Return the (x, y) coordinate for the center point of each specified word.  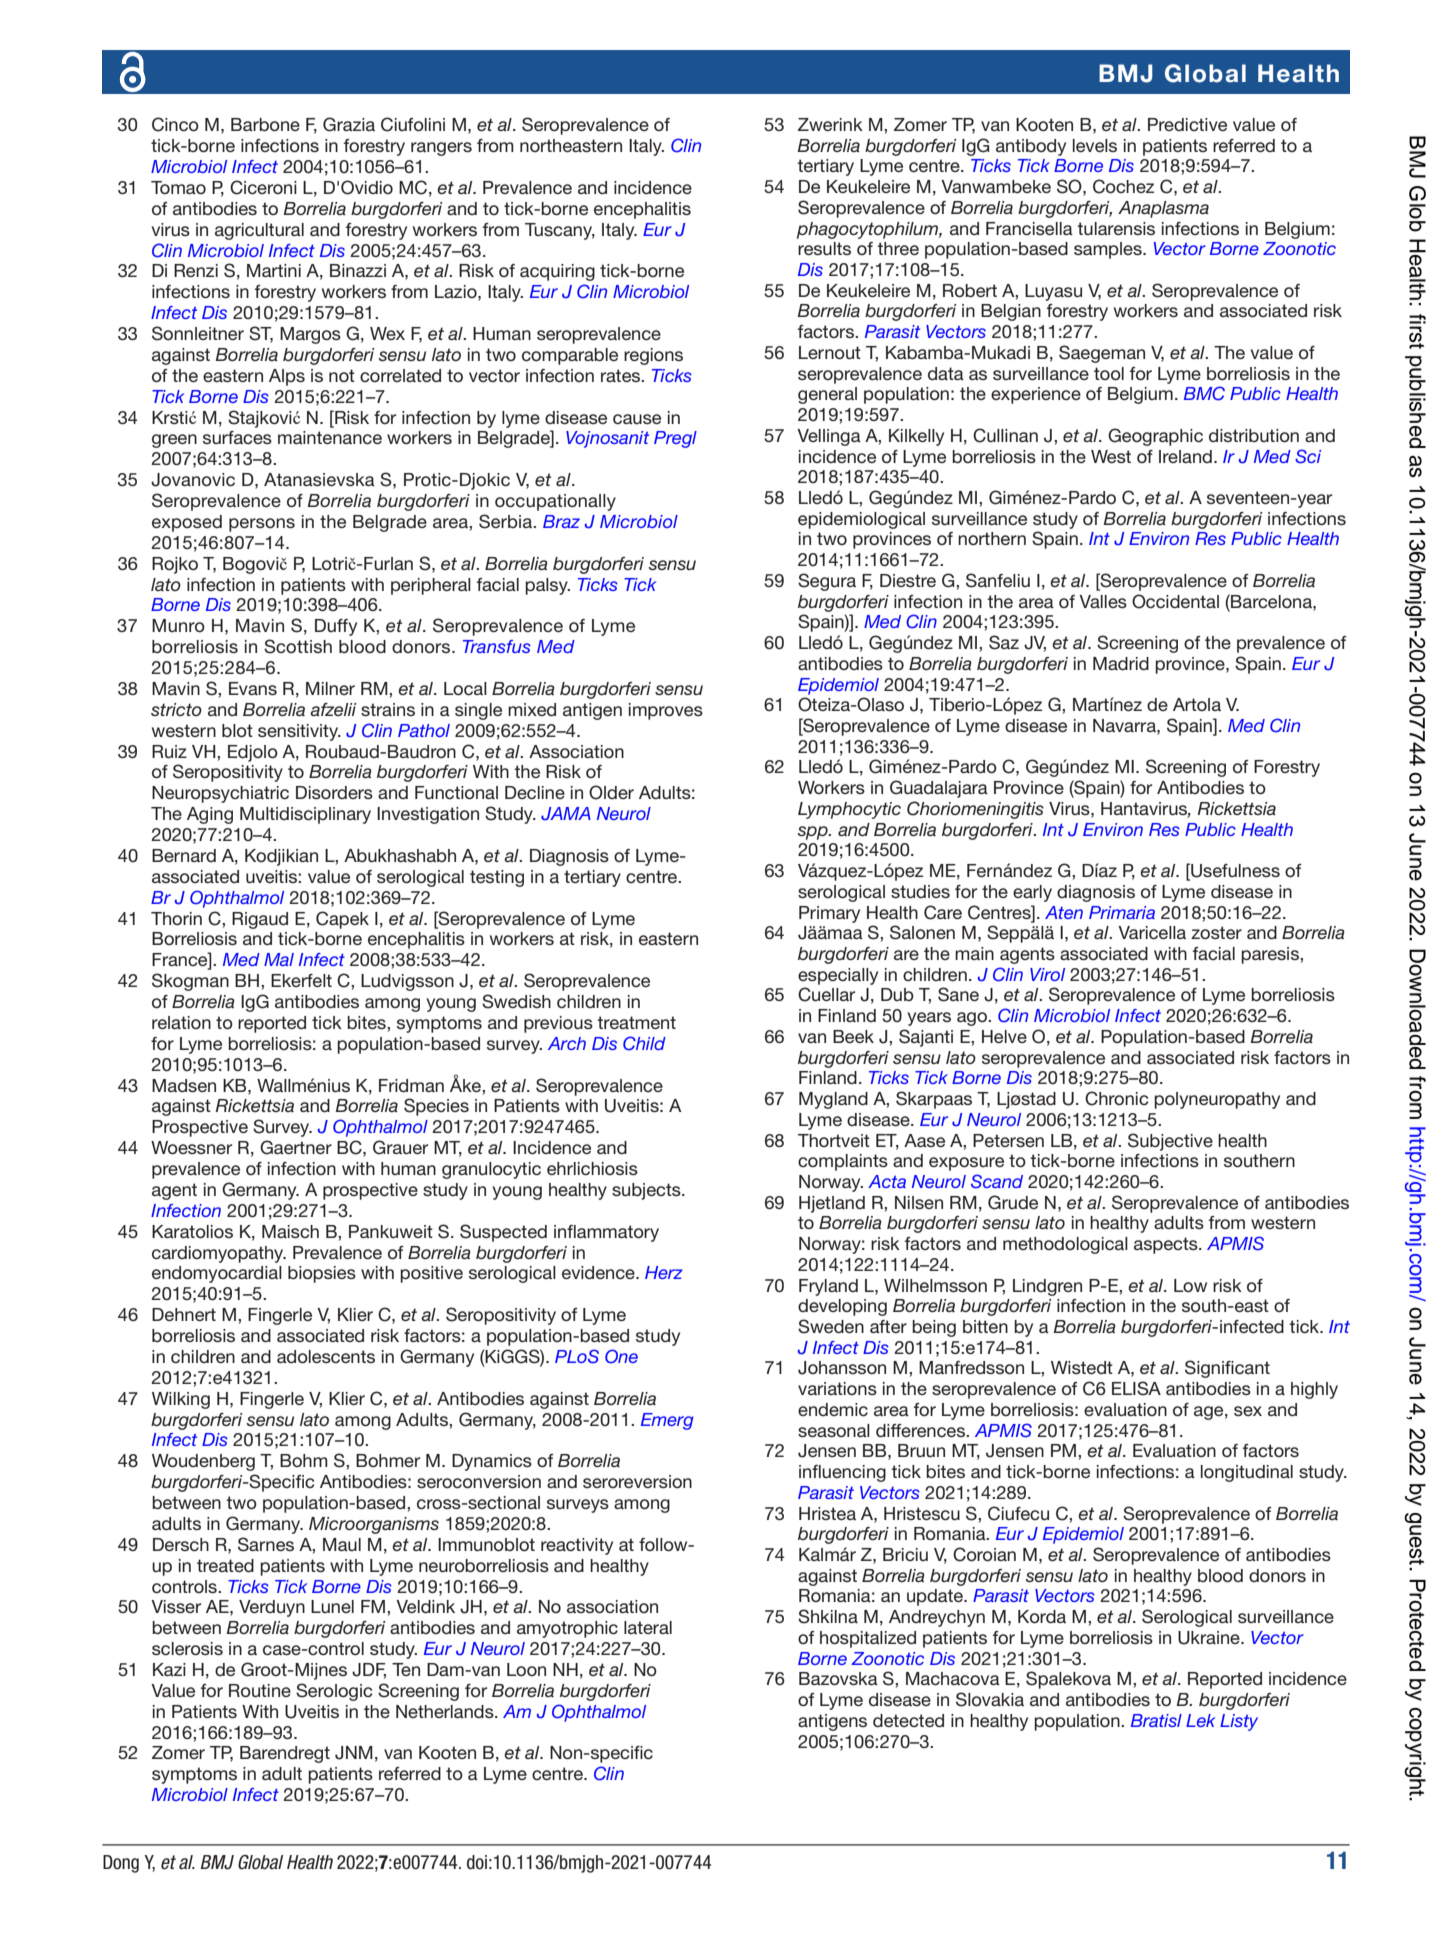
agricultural (259, 231)
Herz (664, 1272)
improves (666, 711)
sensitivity (299, 732)
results (824, 248)
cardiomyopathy (219, 1254)
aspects (1167, 1245)
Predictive (1187, 124)
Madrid (1121, 663)
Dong (121, 1864)
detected (908, 1720)
